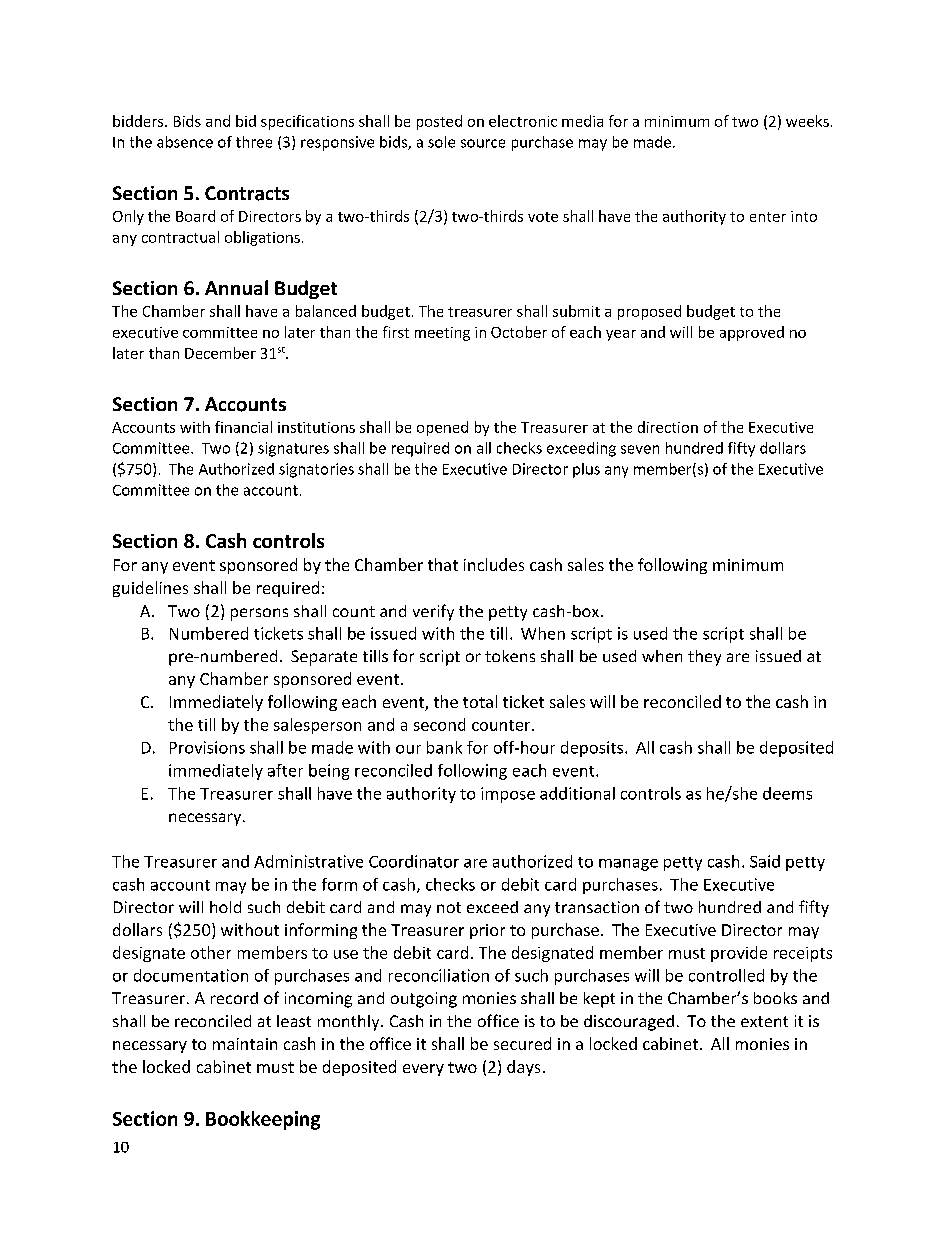 The width and height of the document is (952, 1233). What do you see at coordinates (752, 333) in the document?
I see `approved` at bounding box center [752, 333].
